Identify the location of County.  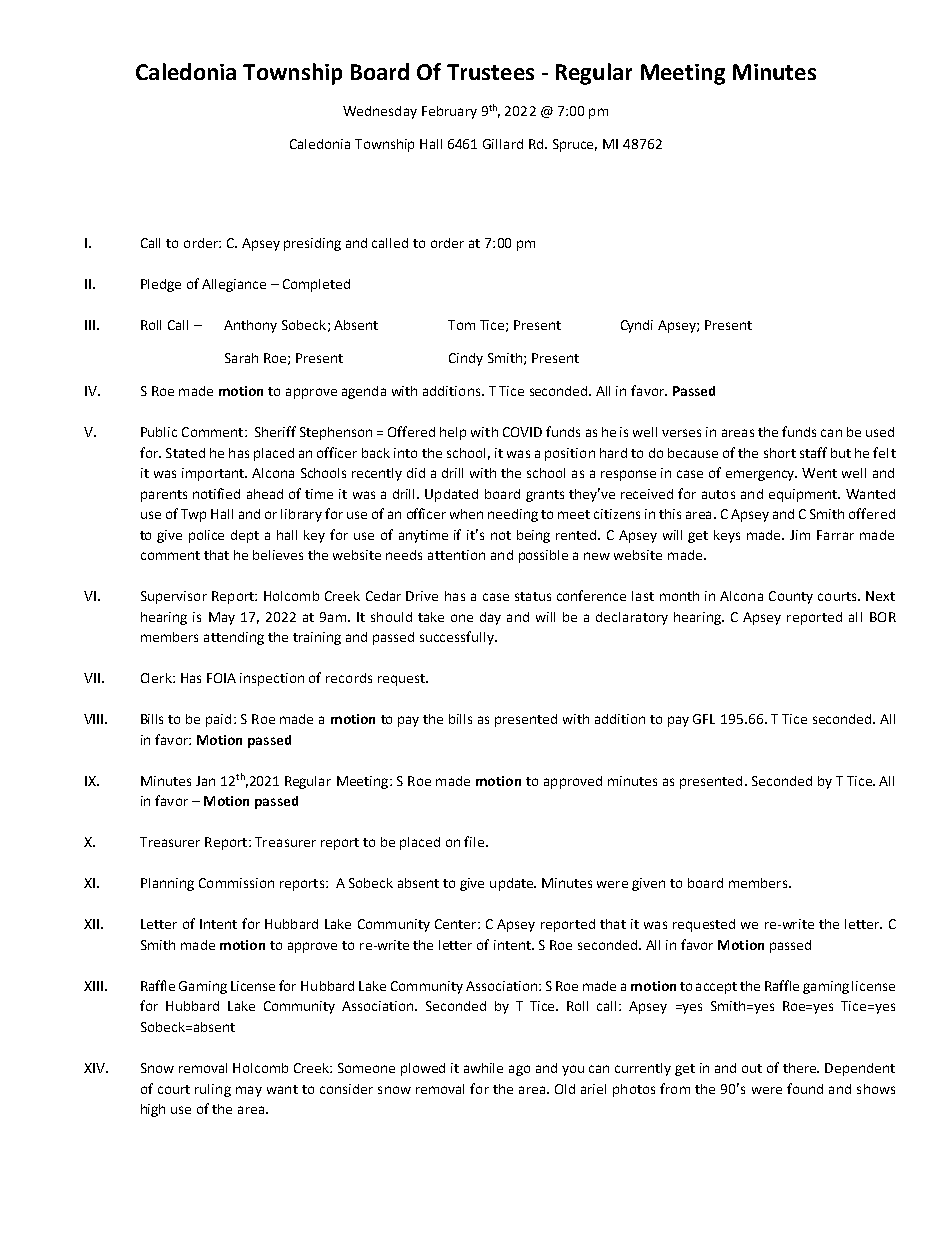
(791, 597).
